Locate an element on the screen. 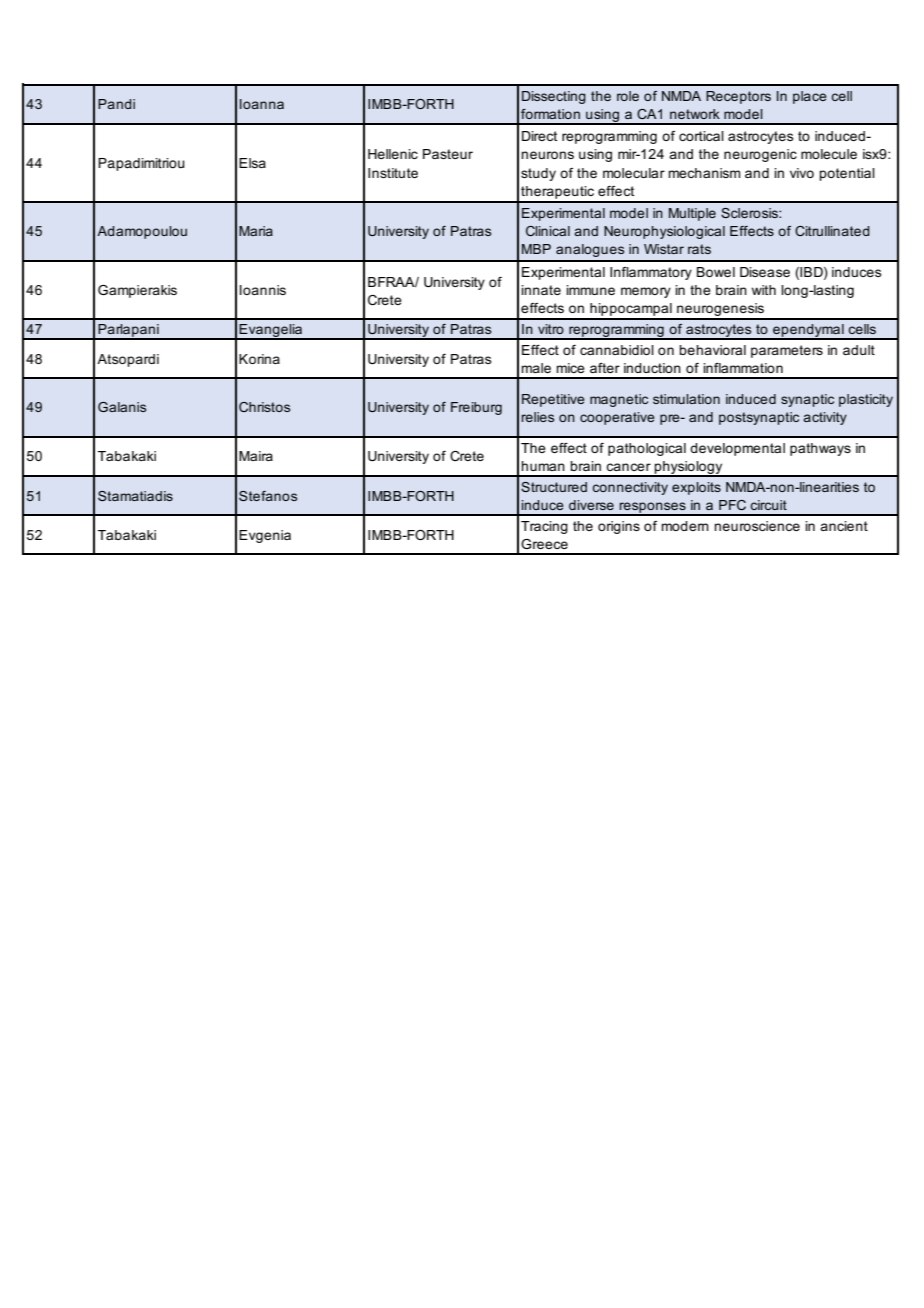 Image resolution: width=924 pixels, height=1308 pixels. formation is located at coordinates (550, 114).
